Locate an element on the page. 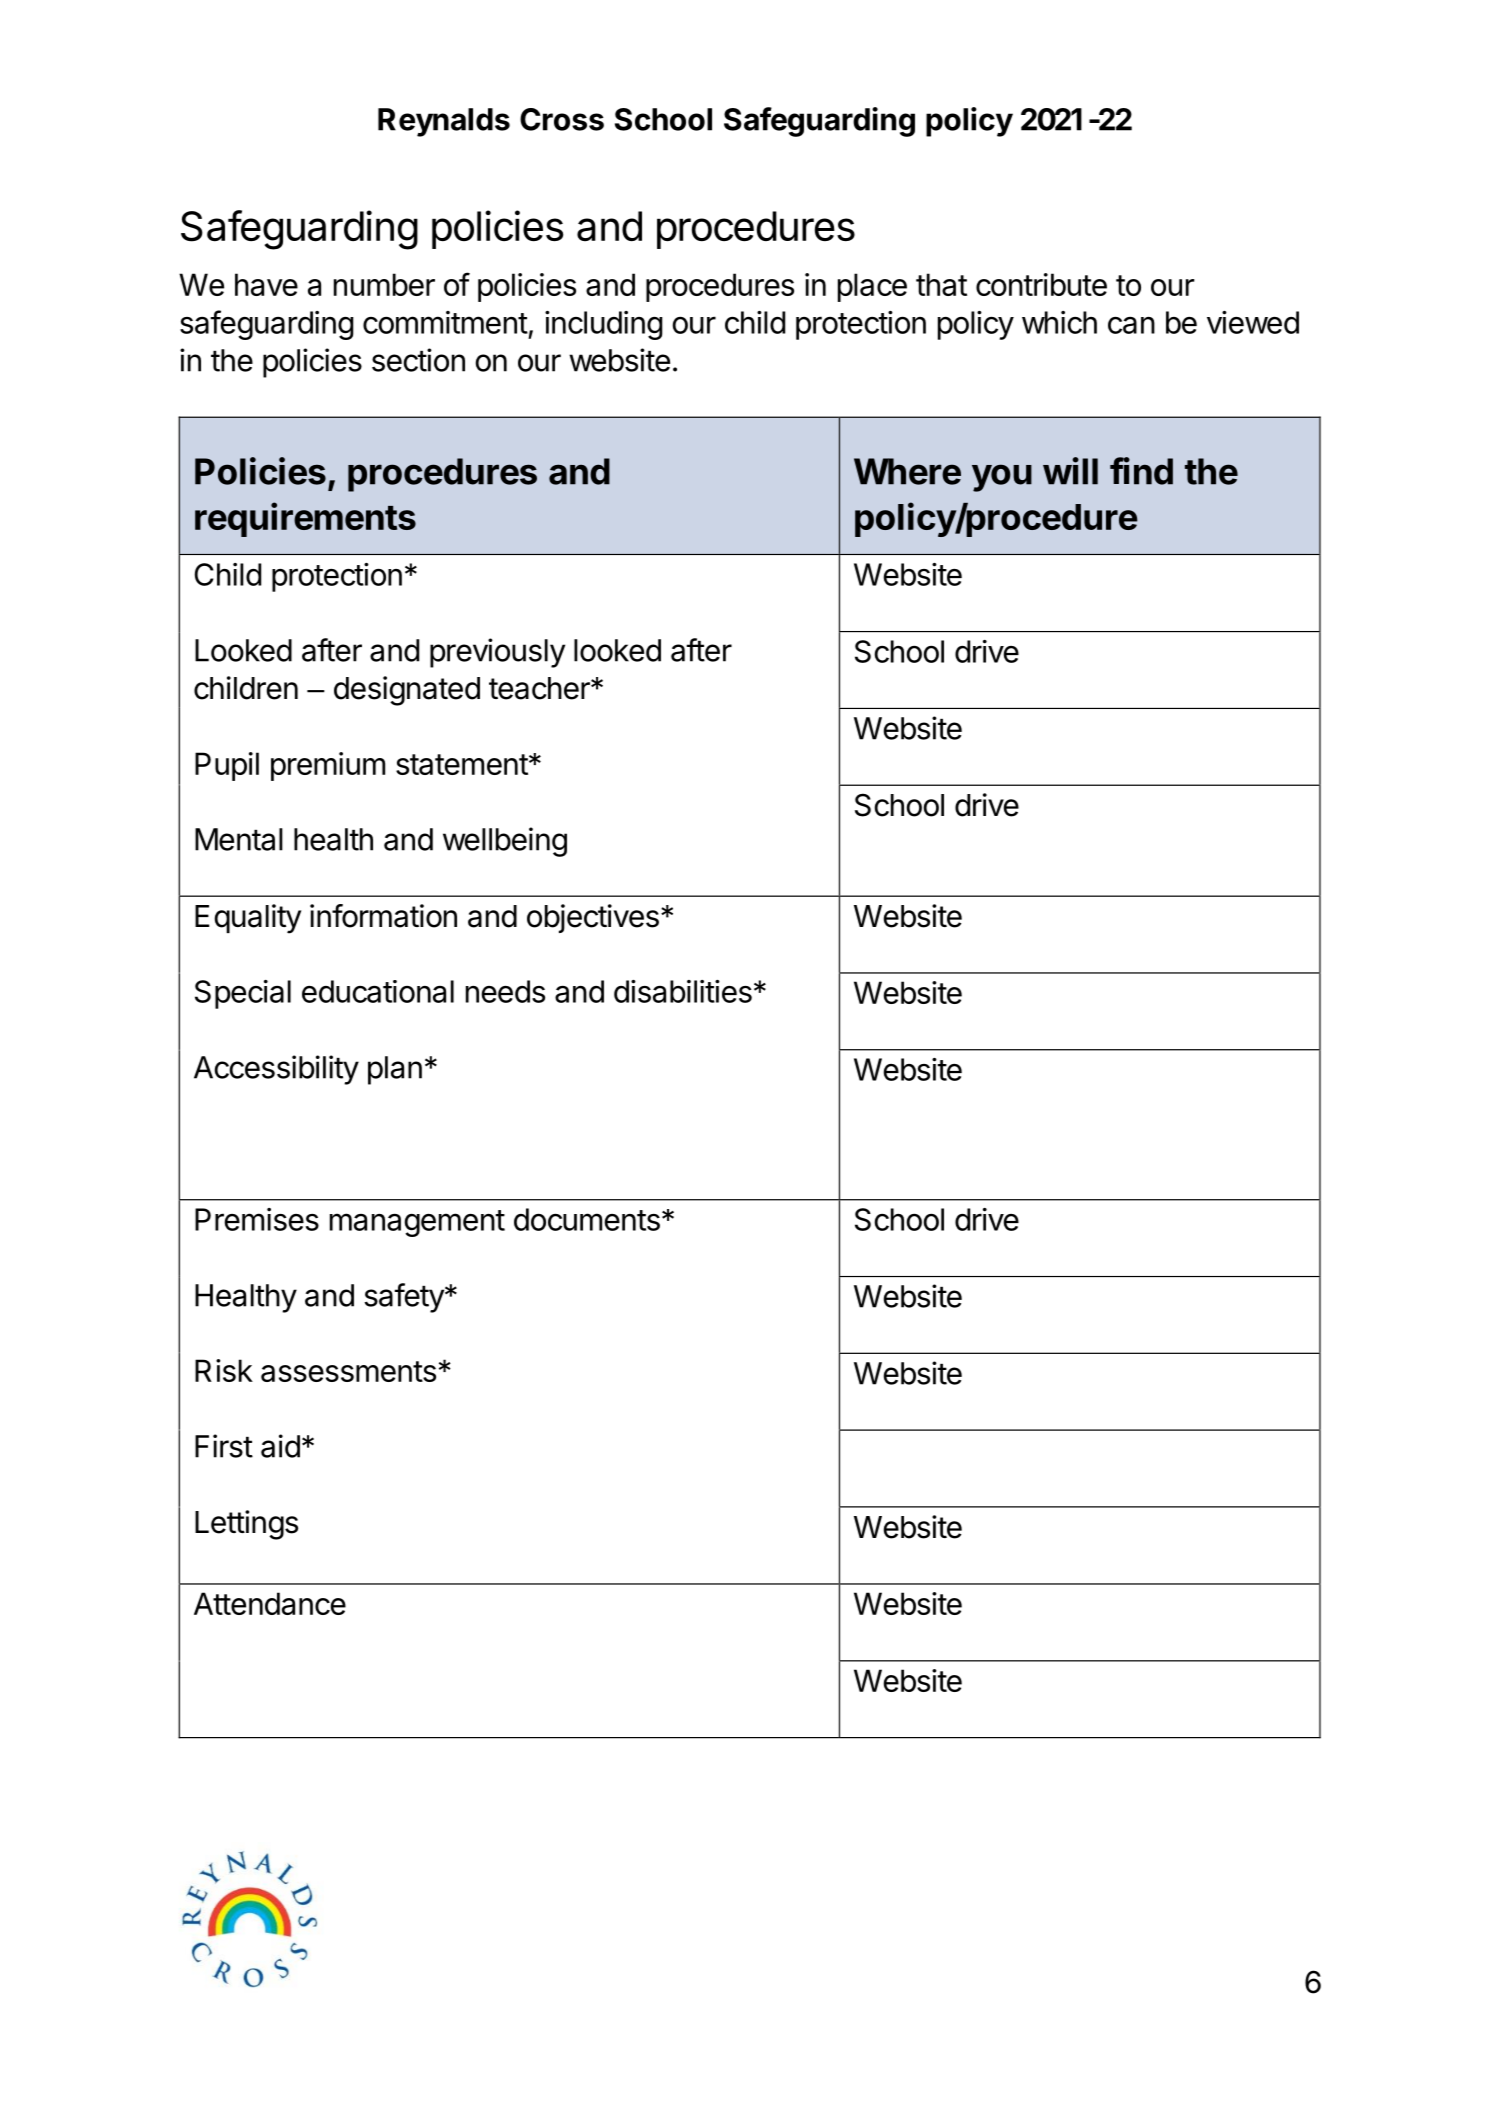  number is located at coordinates (384, 284).
